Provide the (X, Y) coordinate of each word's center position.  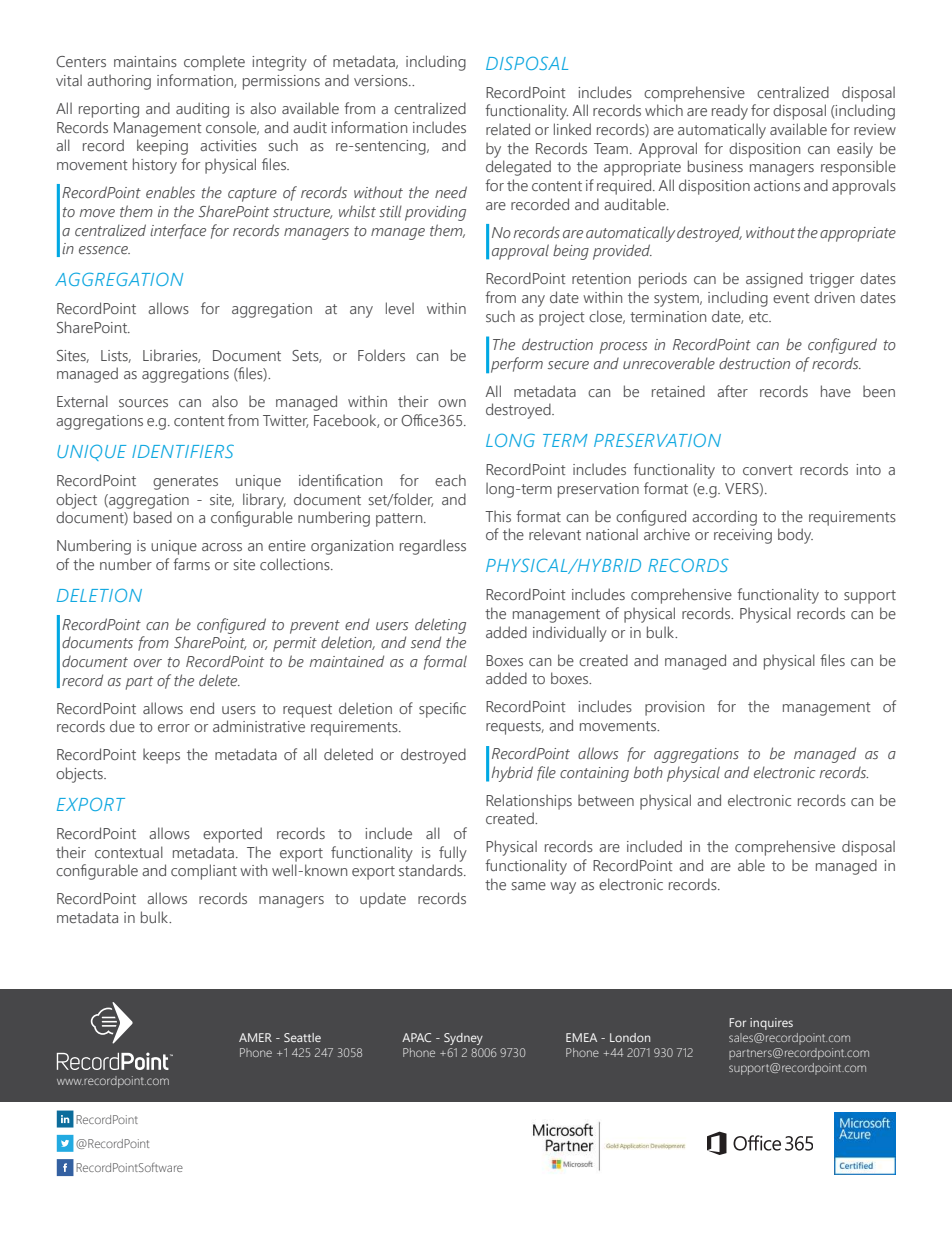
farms (191, 564)
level (400, 308)
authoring (119, 82)
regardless (433, 547)
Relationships (529, 802)
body (795, 536)
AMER (255, 1037)
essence (104, 250)
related (508, 129)
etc (759, 317)
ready (730, 112)
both (648, 772)
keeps (161, 756)
